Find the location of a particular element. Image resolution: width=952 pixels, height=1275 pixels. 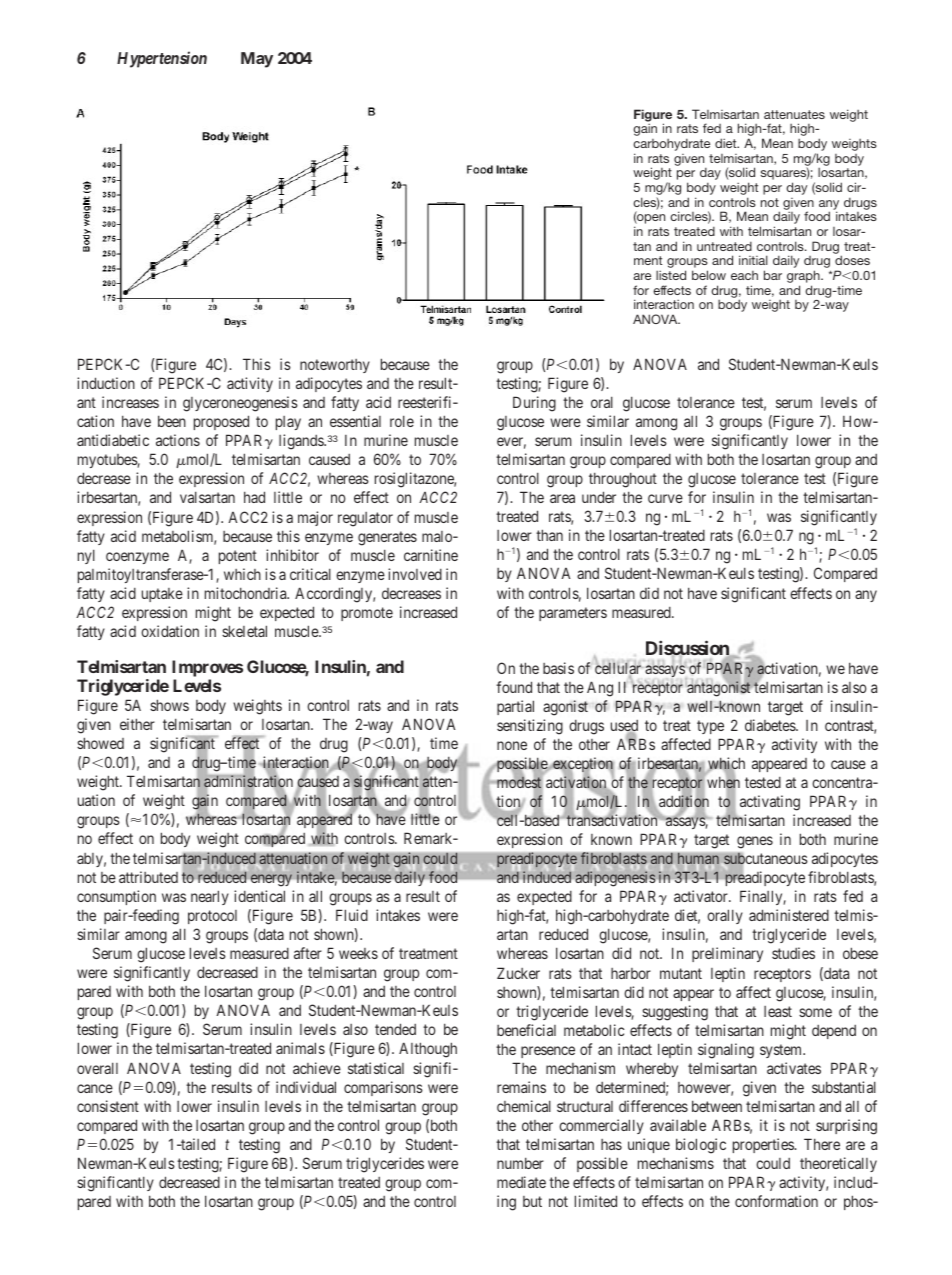

May is located at coordinates (257, 60).
